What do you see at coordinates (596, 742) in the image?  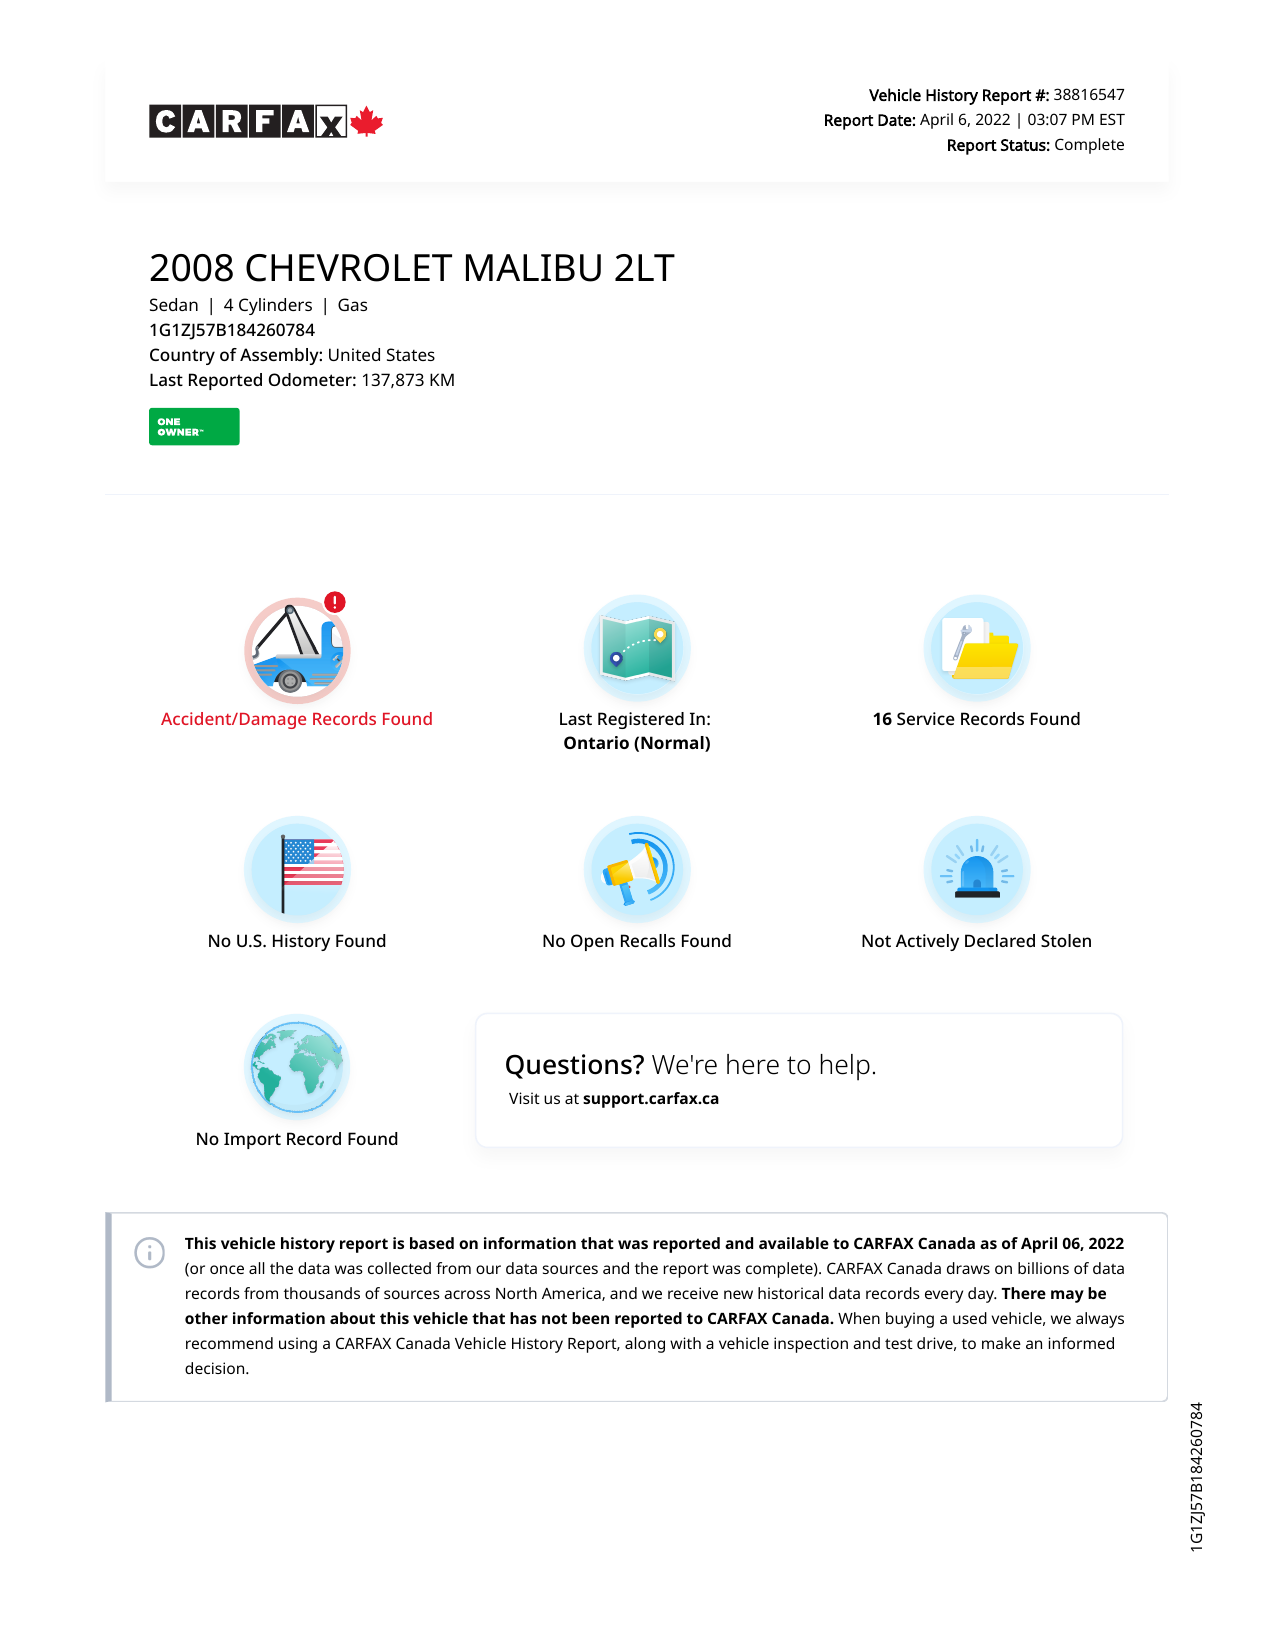 I see `Ontario` at bounding box center [596, 742].
